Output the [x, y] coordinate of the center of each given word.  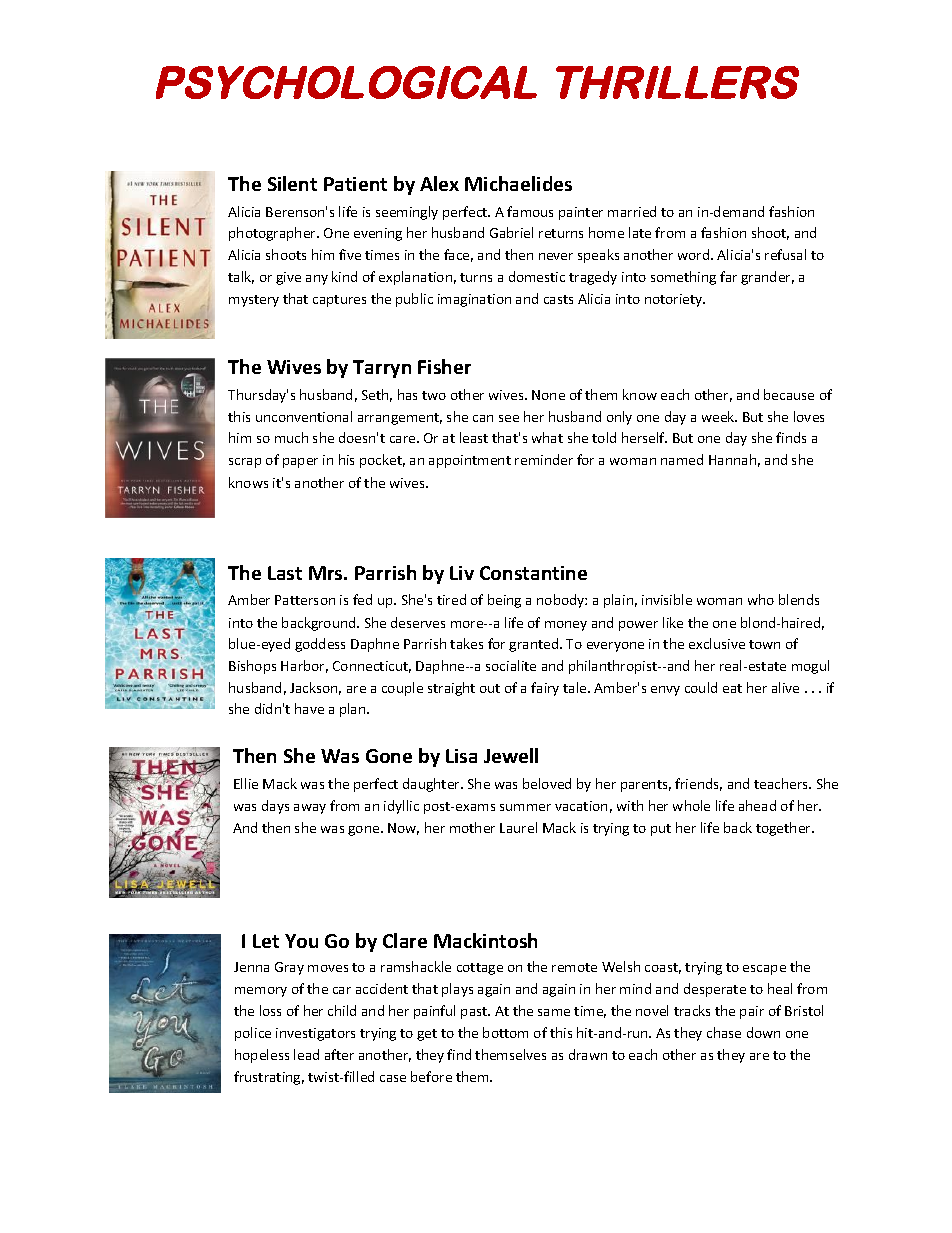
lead [306, 1054]
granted [535, 645]
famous [530, 211]
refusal [785, 254]
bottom [505, 1032]
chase [724, 1032]
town [764, 644]
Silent [292, 183]
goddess [320, 645]
